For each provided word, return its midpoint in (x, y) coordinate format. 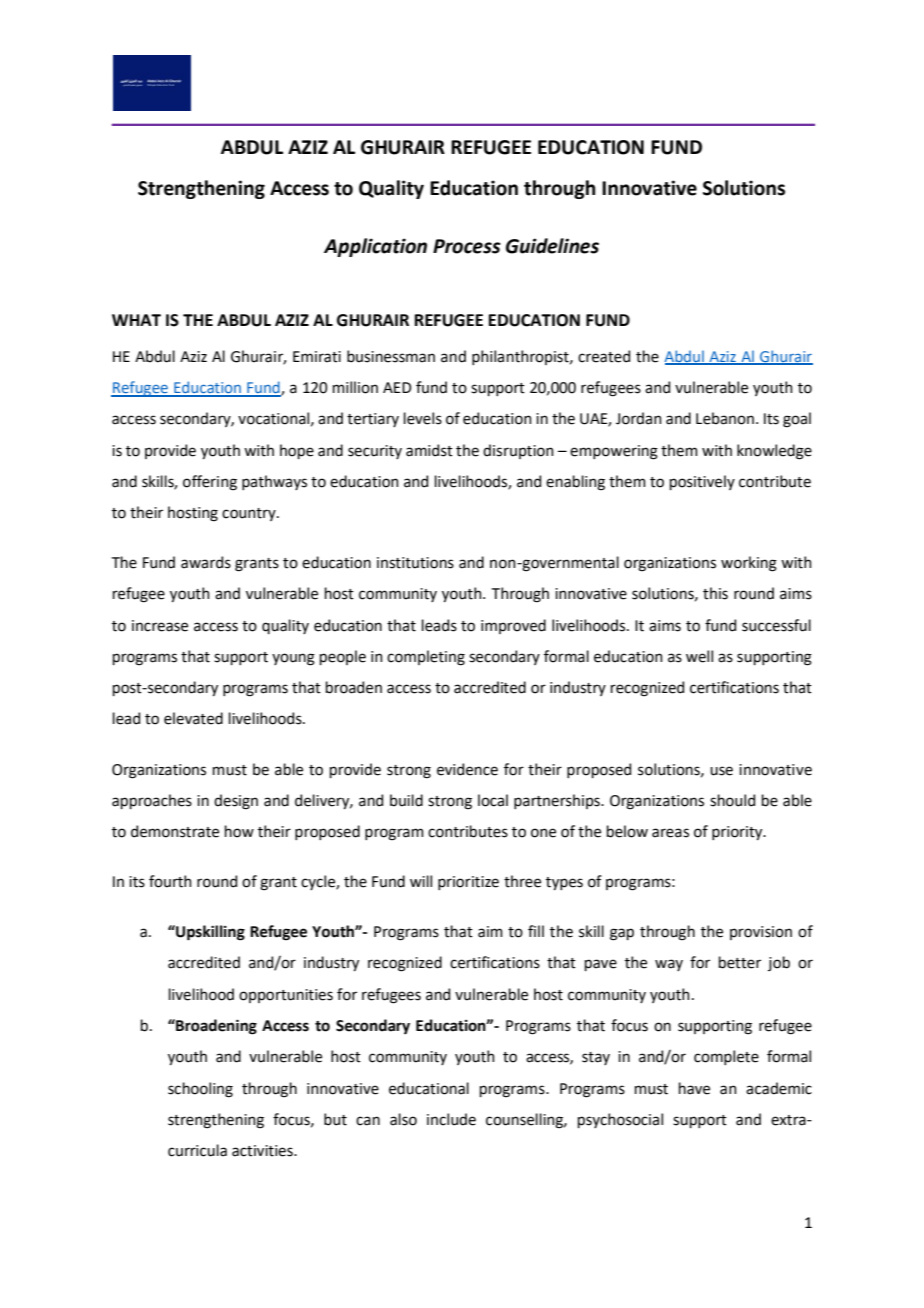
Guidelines (552, 246)
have (694, 1088)
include (451, 1119)
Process (467, 246)
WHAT (136, 320)
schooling (200, 1090)
